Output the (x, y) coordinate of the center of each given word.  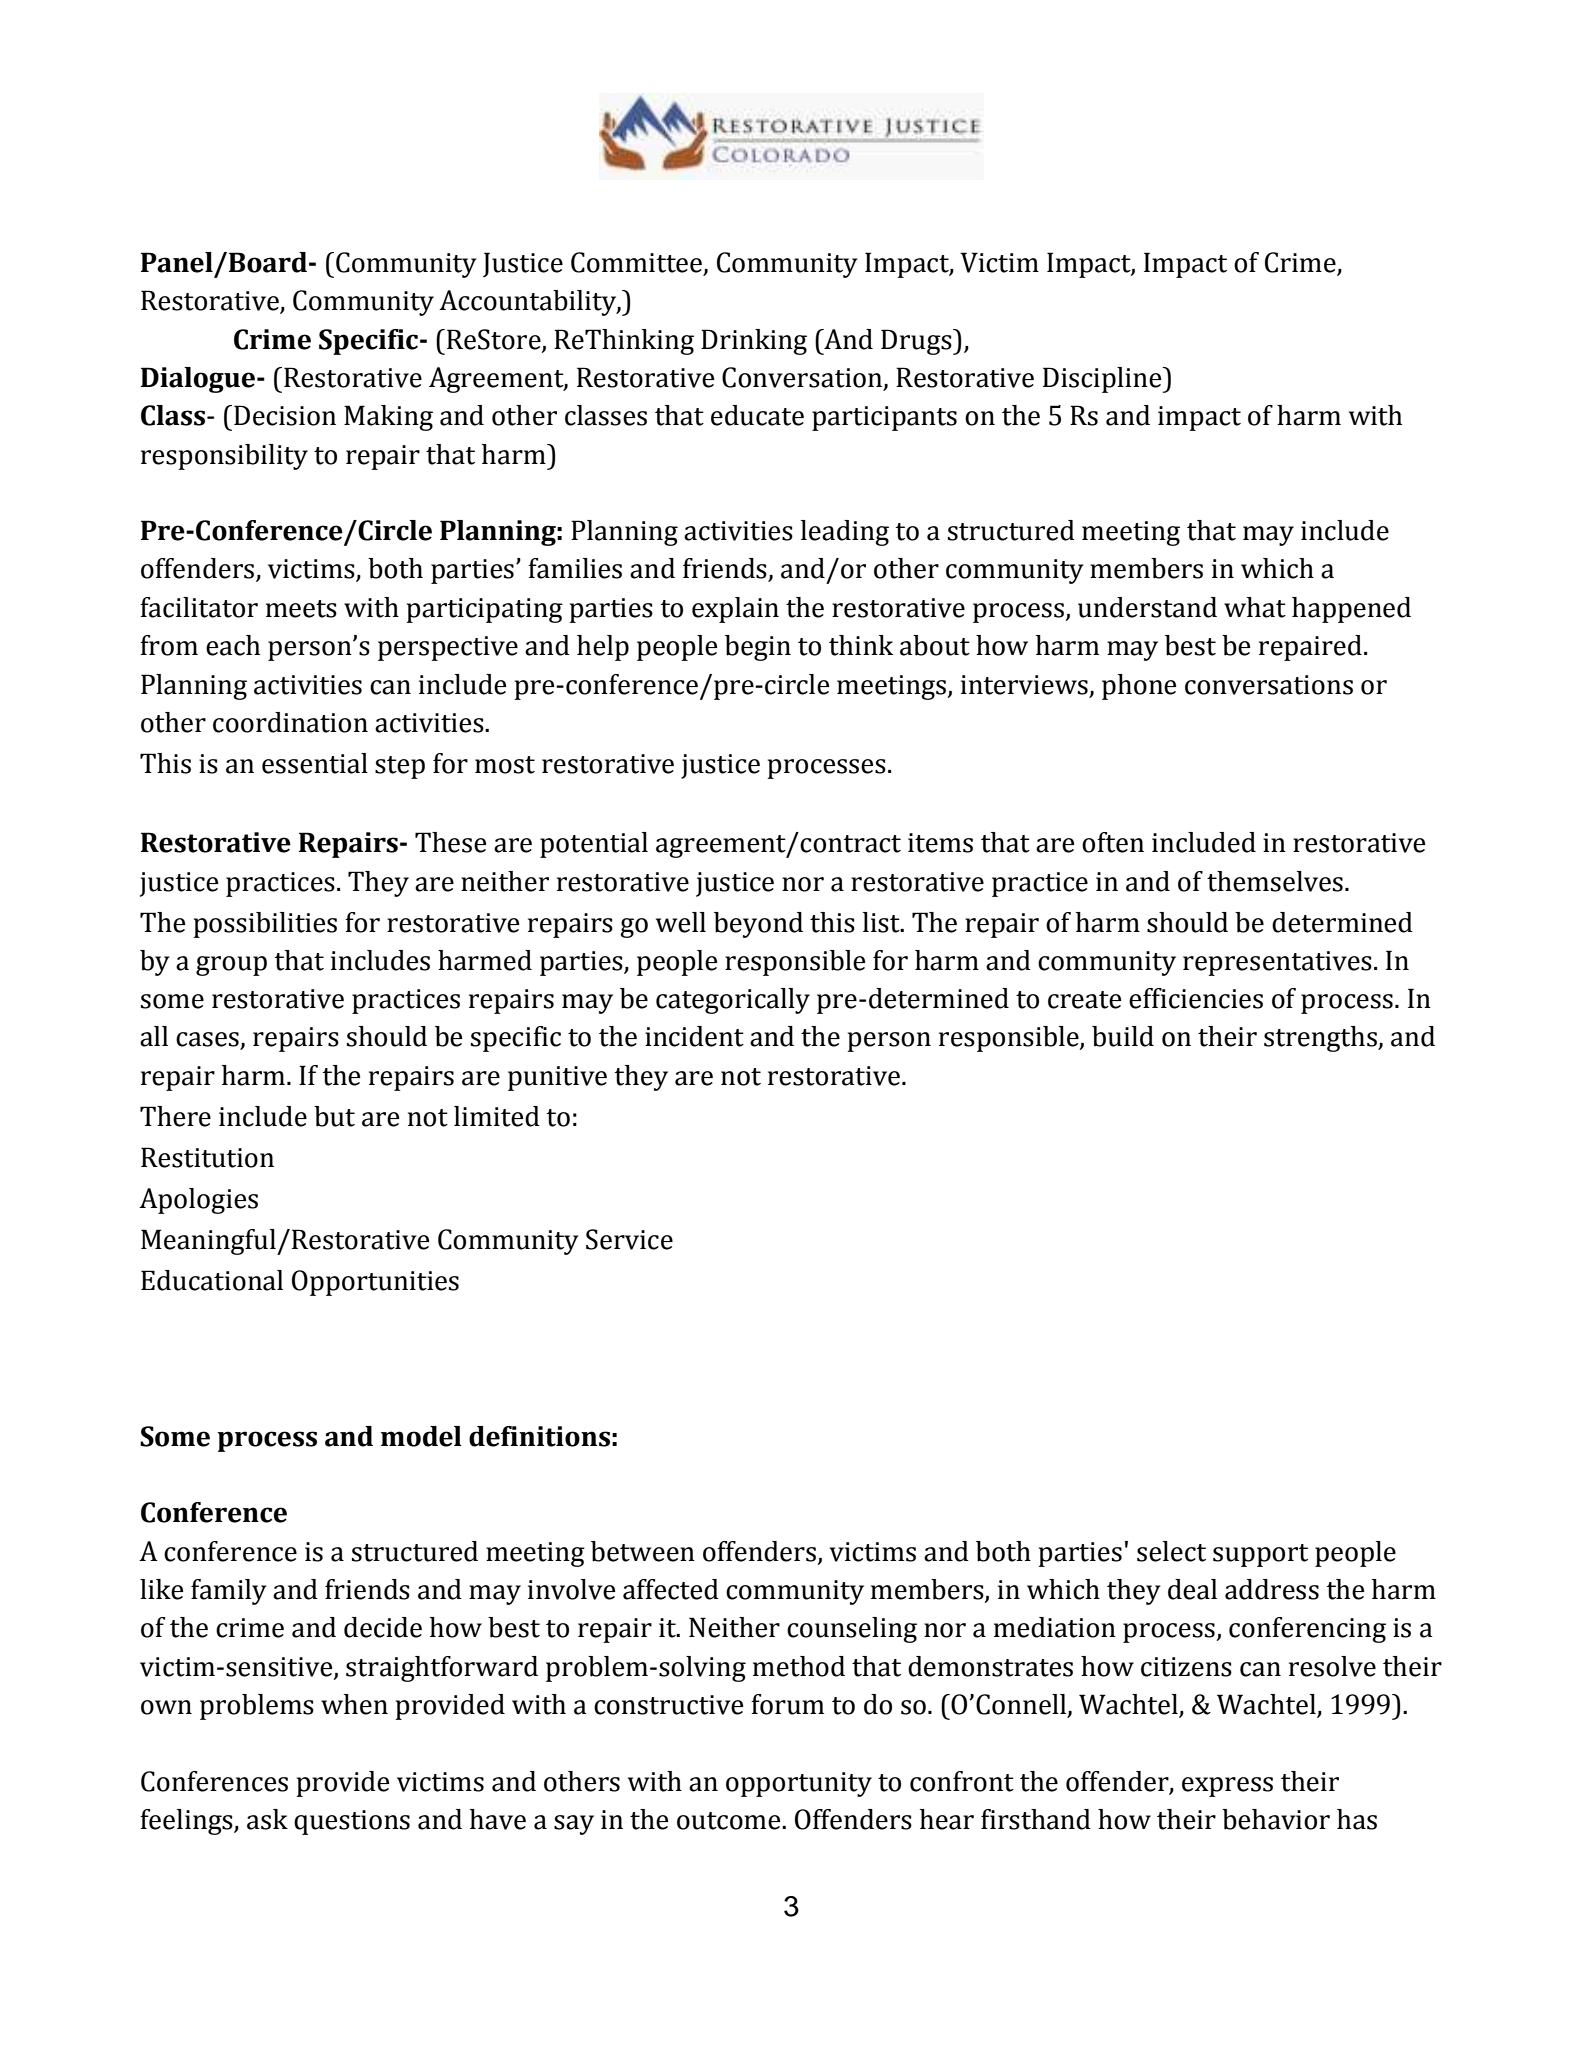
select (1171, 1551)
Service (629, 1239)
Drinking (754, 342)
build (1123, 1036)
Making (388, 418)
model (421, 1436)
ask (267, 1819)
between (643, 1551)
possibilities (265, 925)
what (1255, 607)
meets (301, 609)
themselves (1275, 881)
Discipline (1103, 380)
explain (735, 610)
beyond (758, 925)
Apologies (198, 1201)
